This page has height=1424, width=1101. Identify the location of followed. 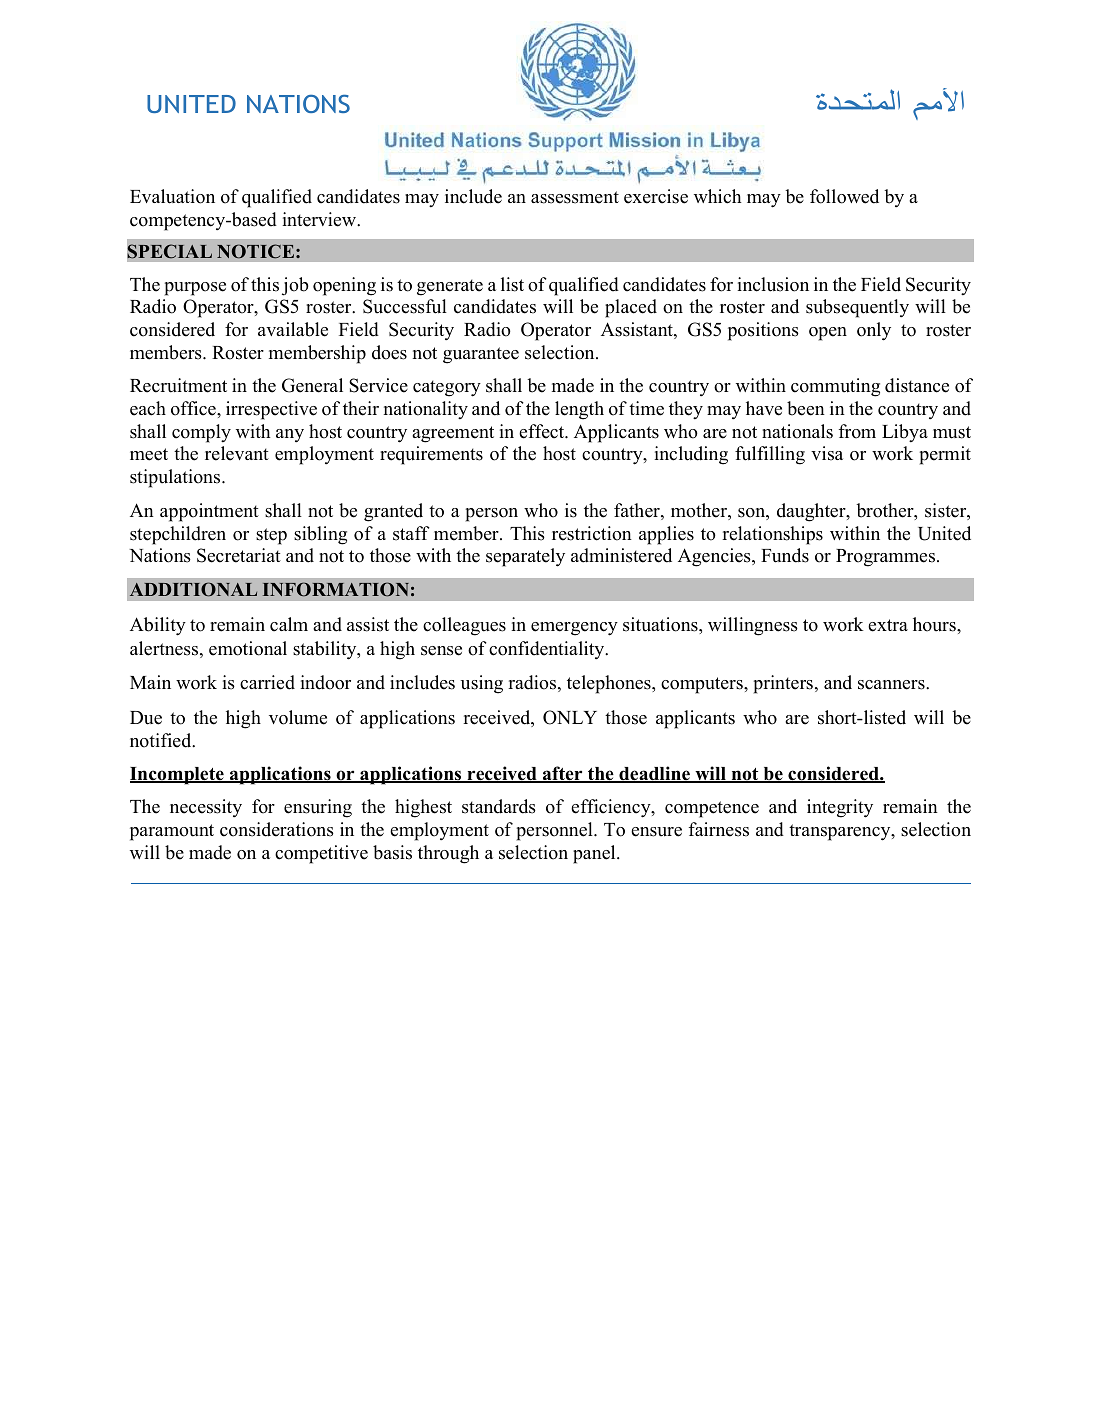
(844, 196).
